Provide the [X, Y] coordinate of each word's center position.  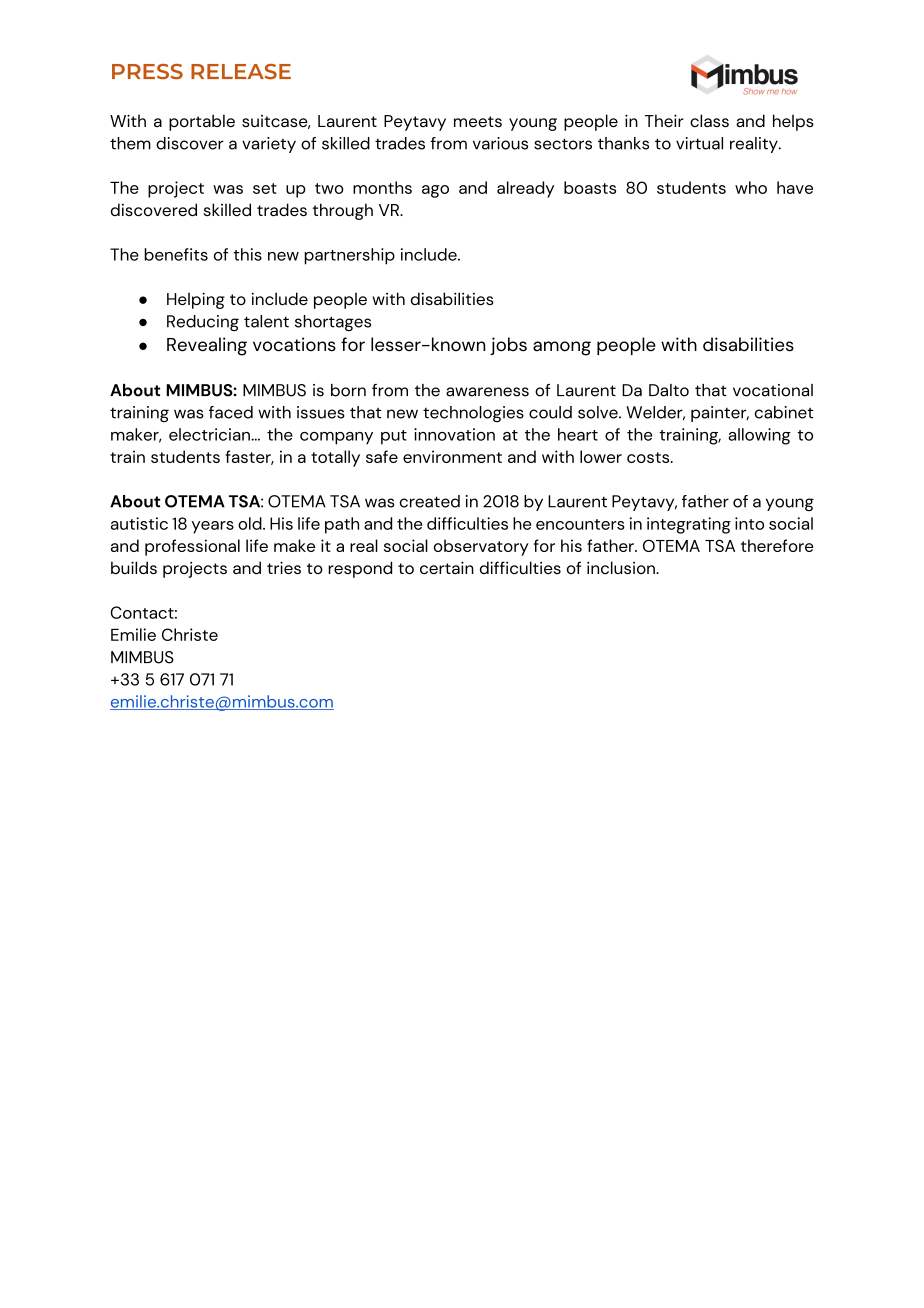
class [709, 120]
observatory [481, 547]
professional [192, 547]
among [562, 348]
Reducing [203, 323]
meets [478, 121]
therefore [777, 545]
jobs [508, 346]
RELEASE [241, 72]
